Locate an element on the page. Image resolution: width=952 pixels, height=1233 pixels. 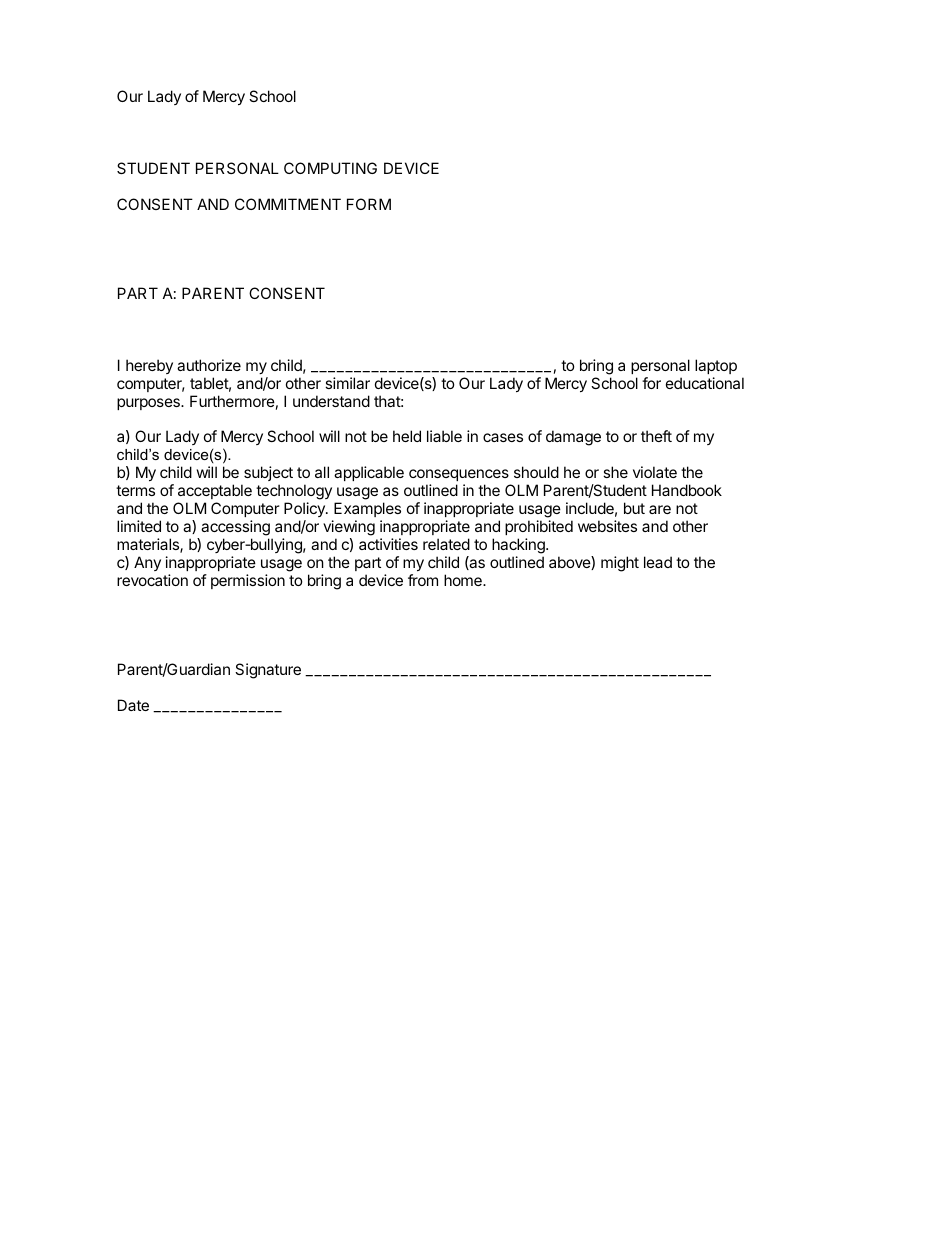
authorize is located at coordinates (209, 365).
